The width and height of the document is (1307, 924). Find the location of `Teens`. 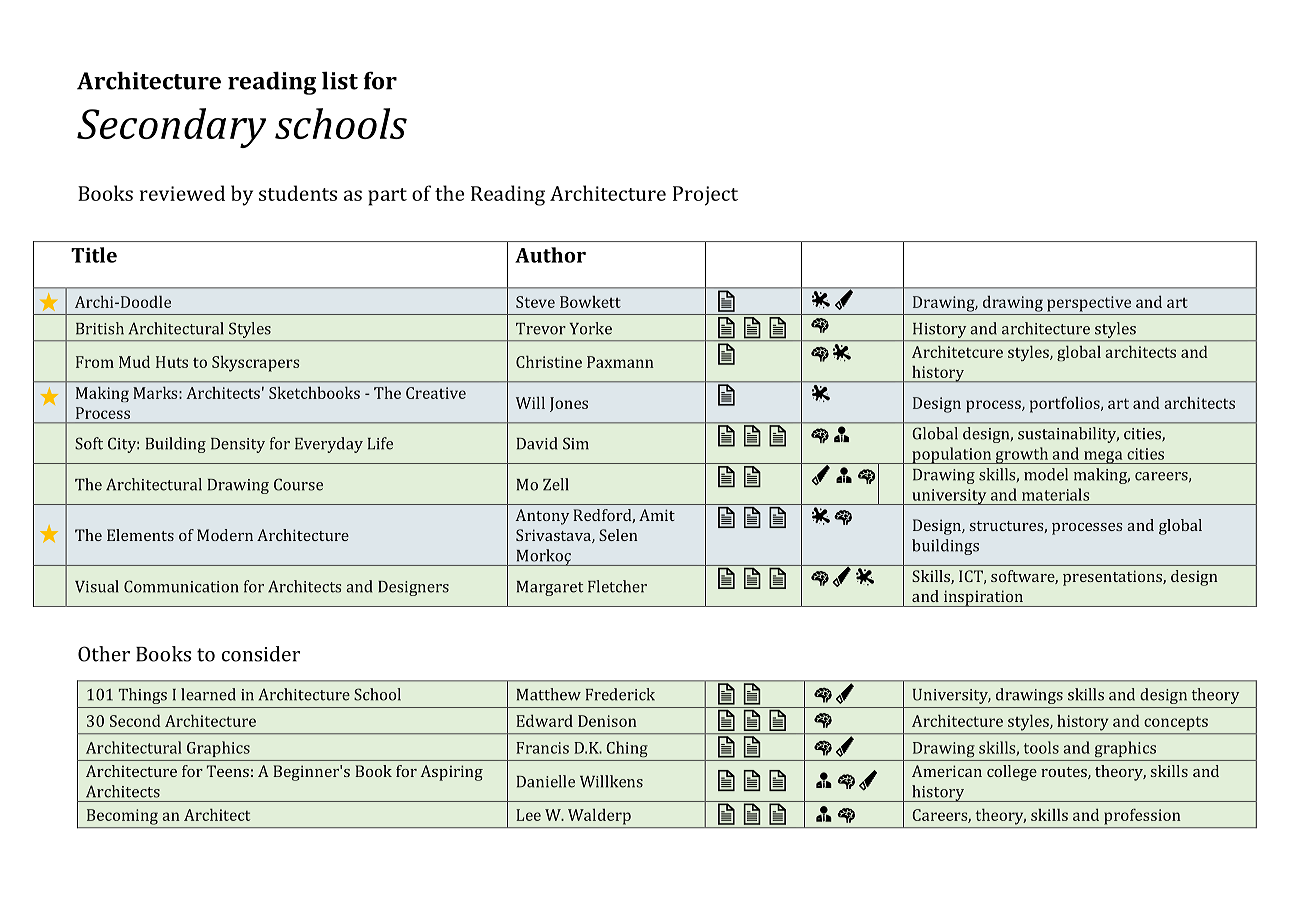

Teens is located at coordinates (228, 771).
